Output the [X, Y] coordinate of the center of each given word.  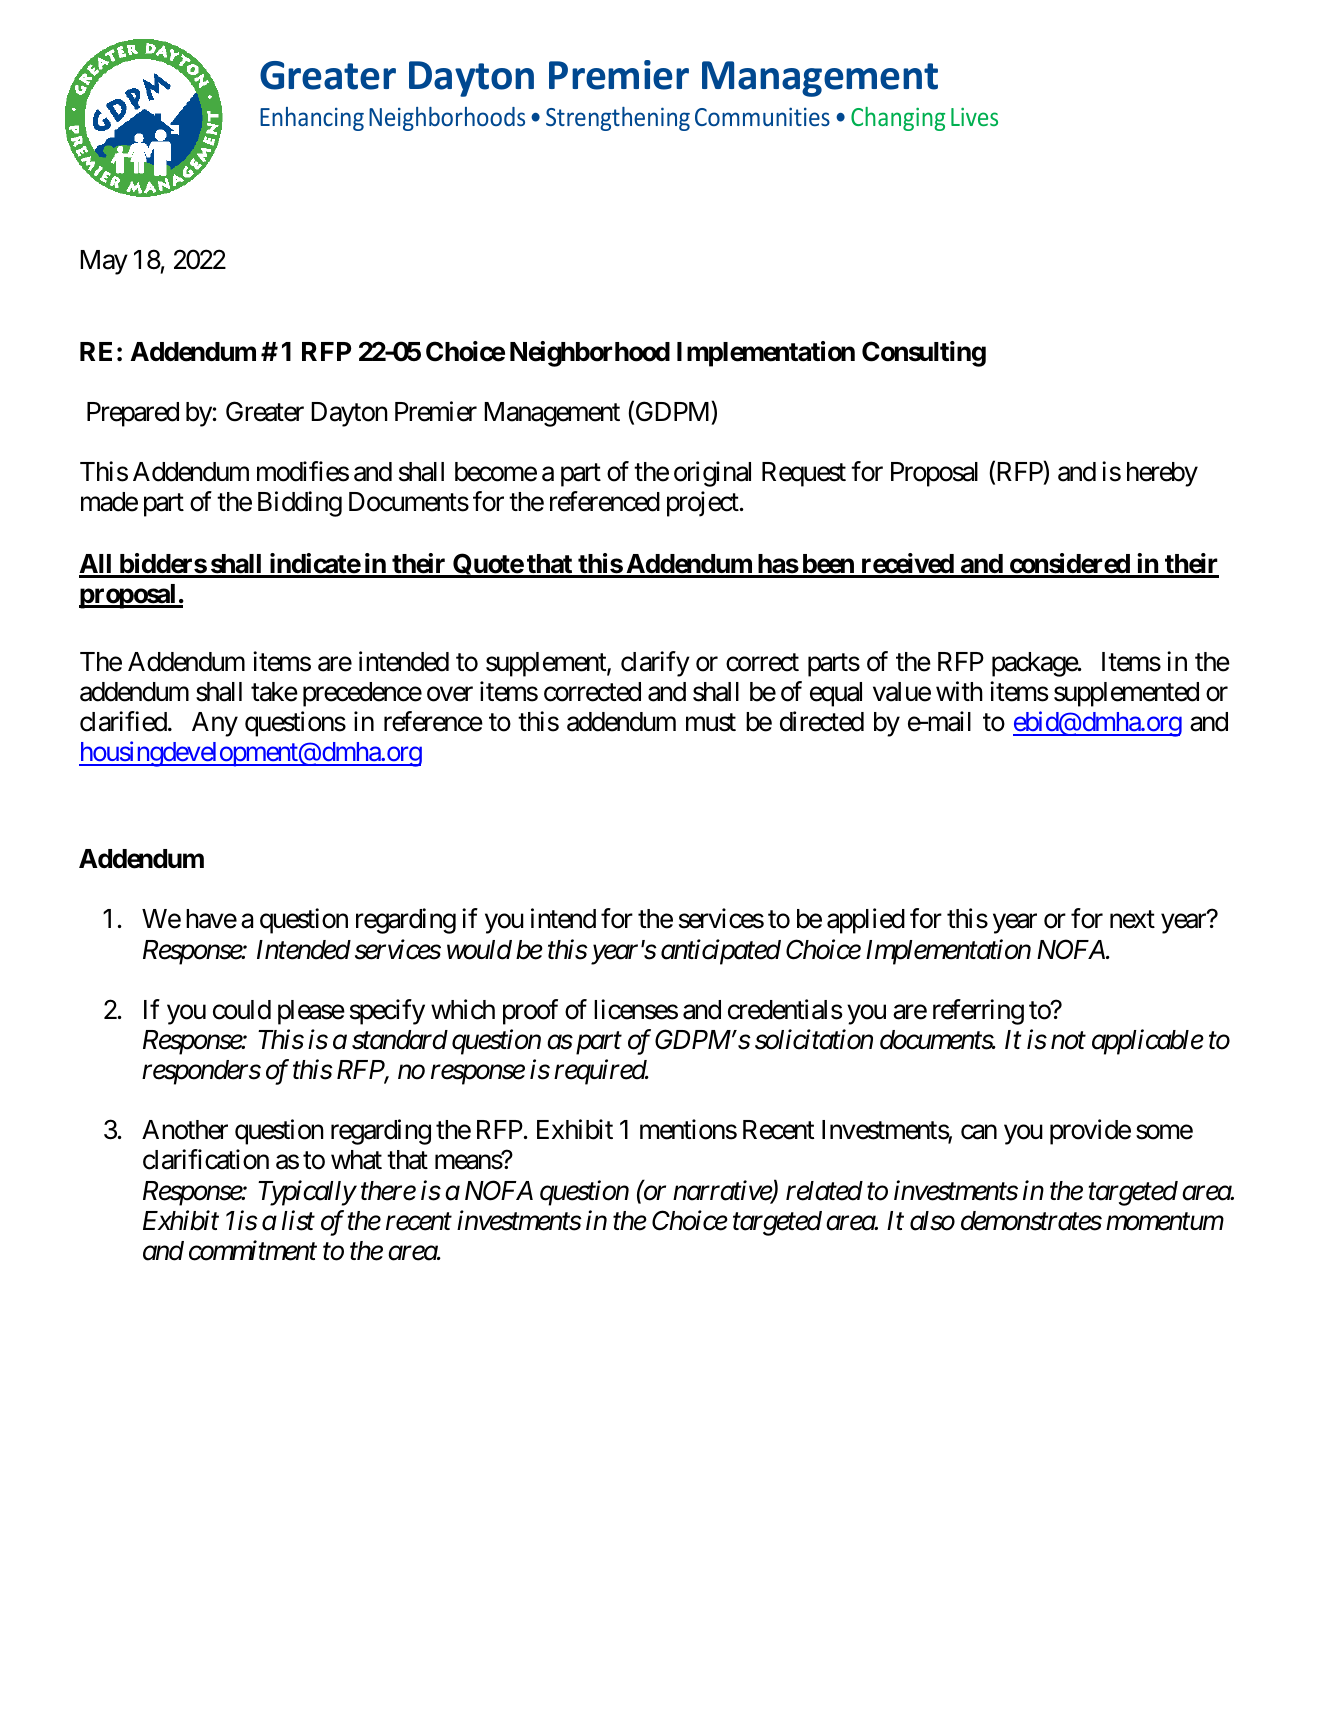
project [703, 504]
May [104, 262]
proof [530, 1012]
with [959, 691]
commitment [253, 1251]
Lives [974, 116]
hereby [1162, 474]
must [711, 723]
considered [1069, 565]
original [712, 474]
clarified [123, 721]
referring [978, 1012]
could [242, 1010]
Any [215, 724]
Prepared [133, 414]
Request [804, 474]
